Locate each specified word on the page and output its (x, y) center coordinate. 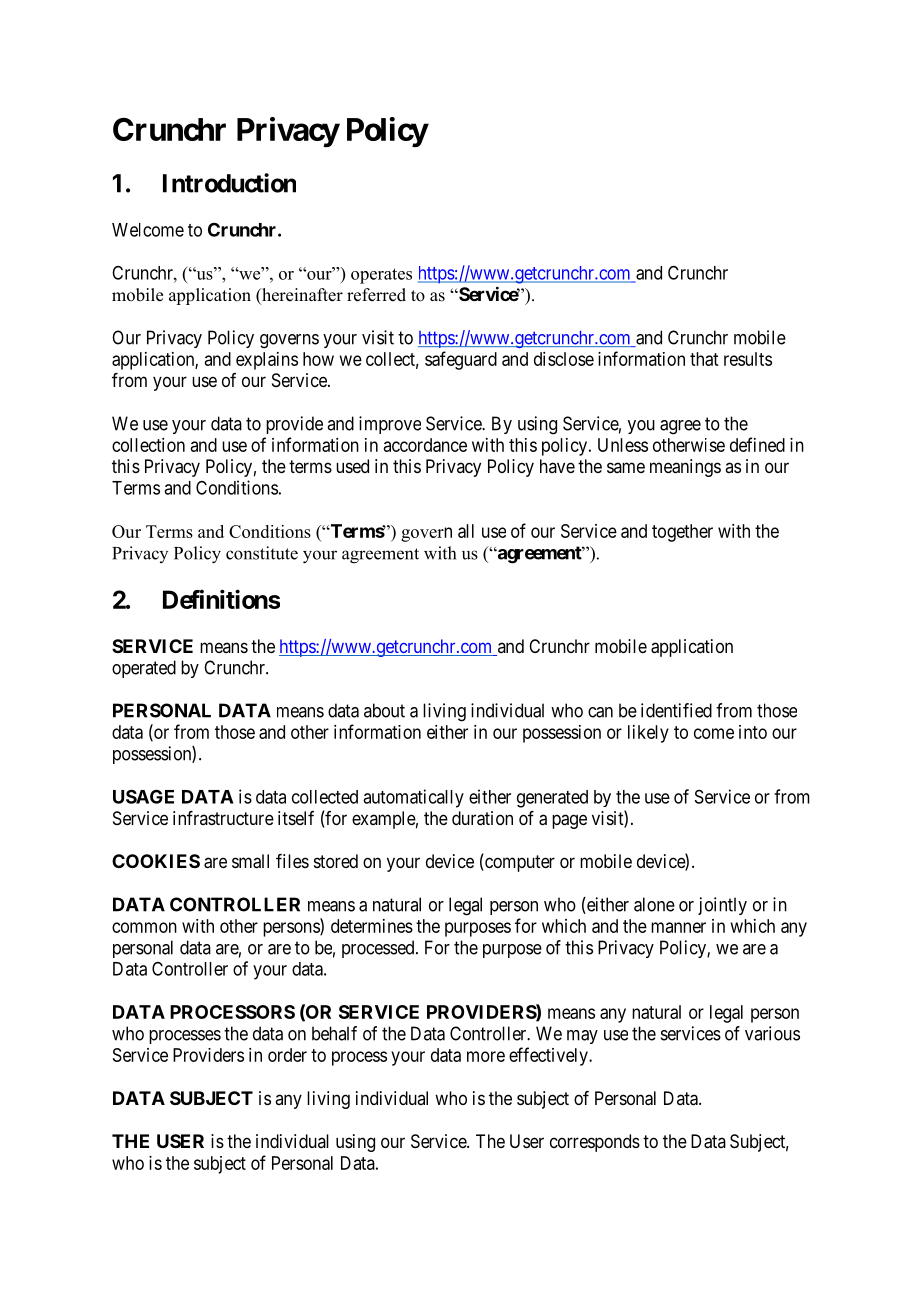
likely (648, 734)
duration (482, 818)
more (486, 1056)
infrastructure (223, 818)
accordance (425, 445)
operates (381, 276)
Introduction (229, 183)
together (682, 533)
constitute (262, 553)
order (287, 1055)
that (704, 359)
